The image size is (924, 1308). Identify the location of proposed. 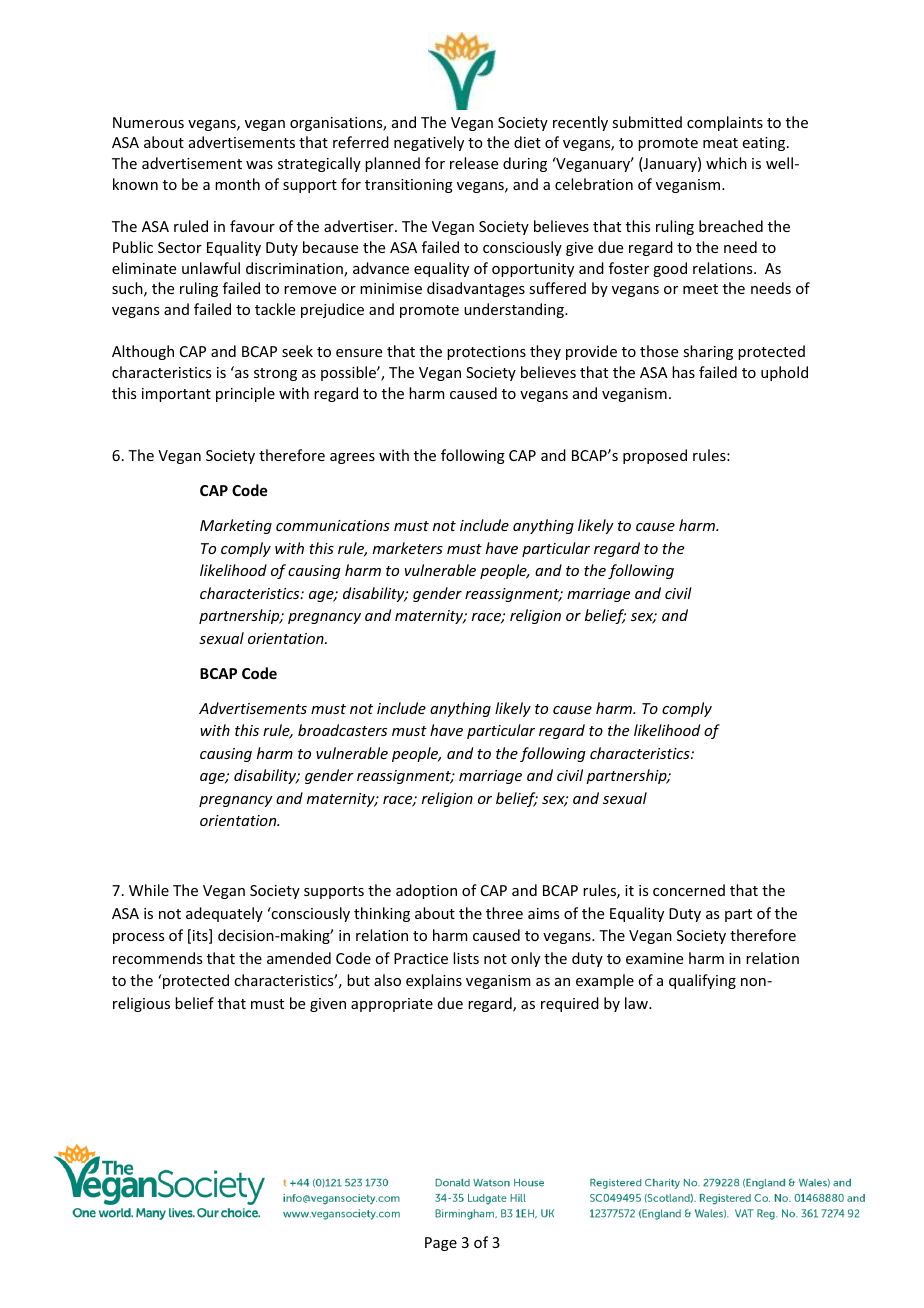
(655, 456).
